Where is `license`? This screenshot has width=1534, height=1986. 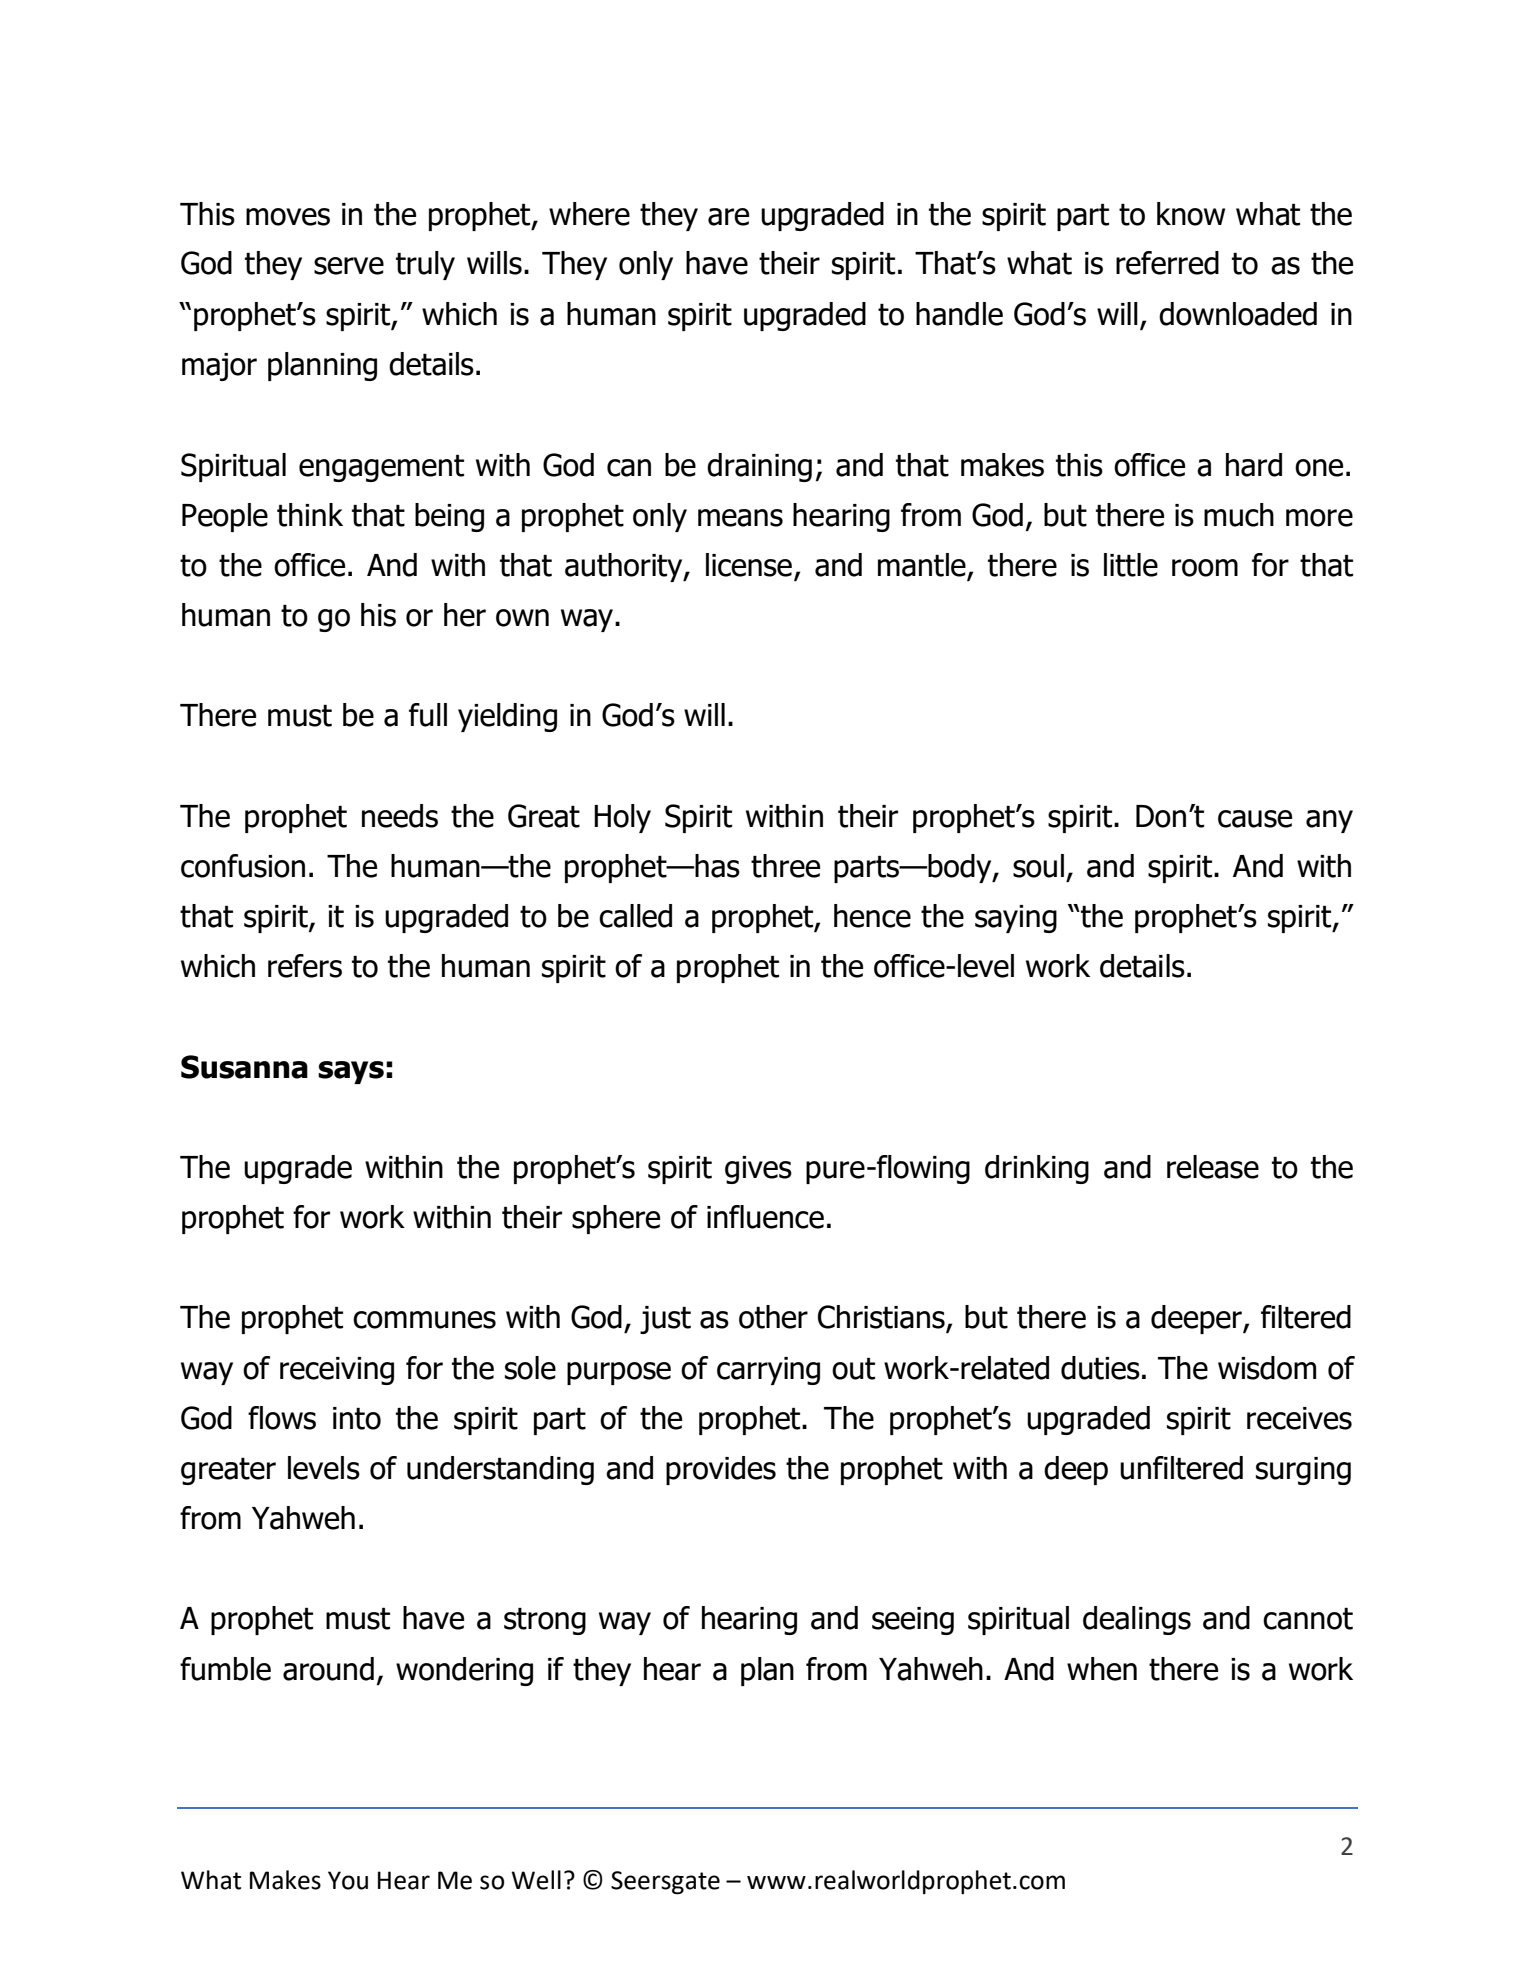
license is located at coordinates (749, 565).
